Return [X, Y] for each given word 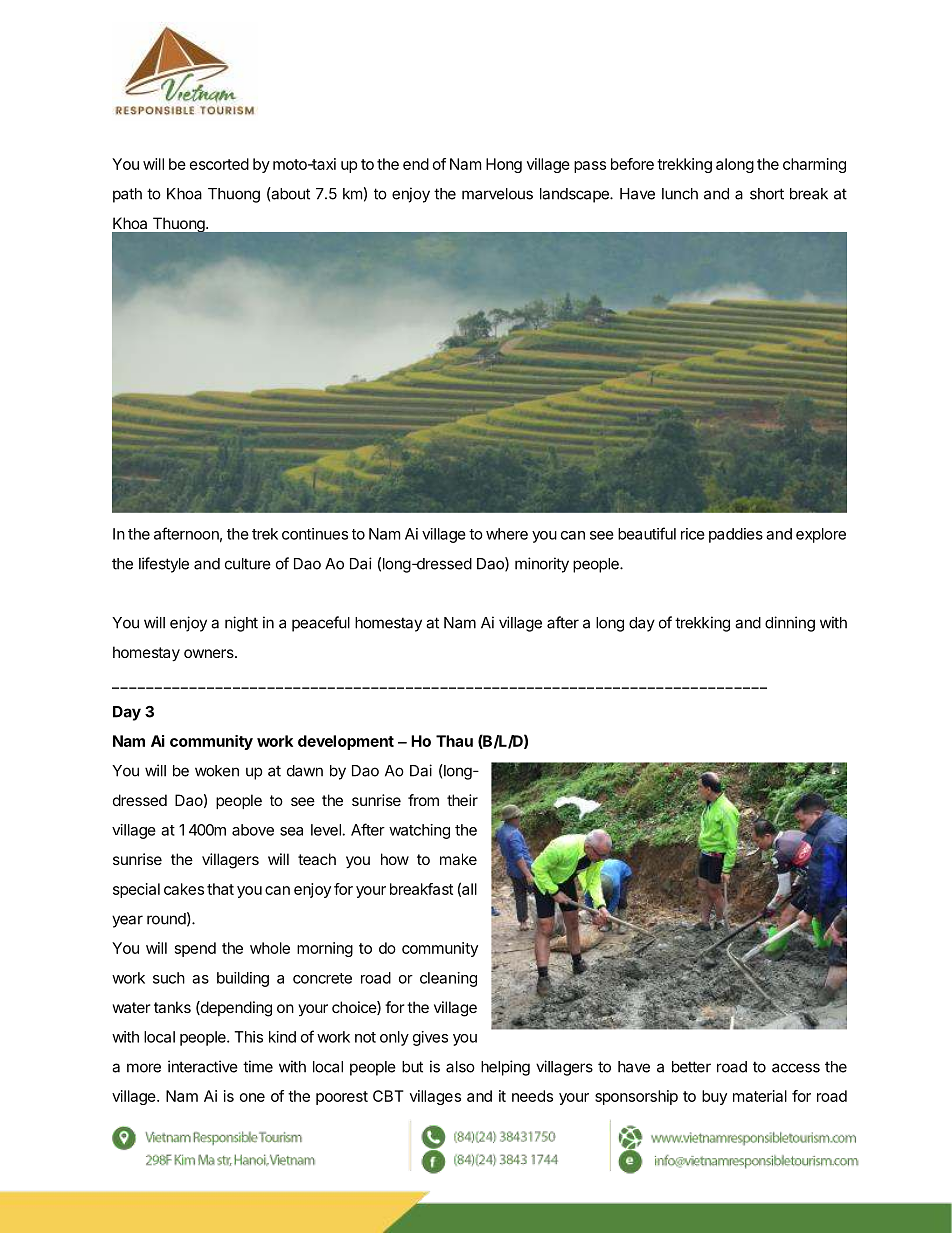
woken [217, 771]
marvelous [497, 194]
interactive [203, 1066]
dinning [790, 624]
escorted [219, 164]
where [507, 534]
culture [248, 564]
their [462, 800]
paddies [736, 535]
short [767, 194]
